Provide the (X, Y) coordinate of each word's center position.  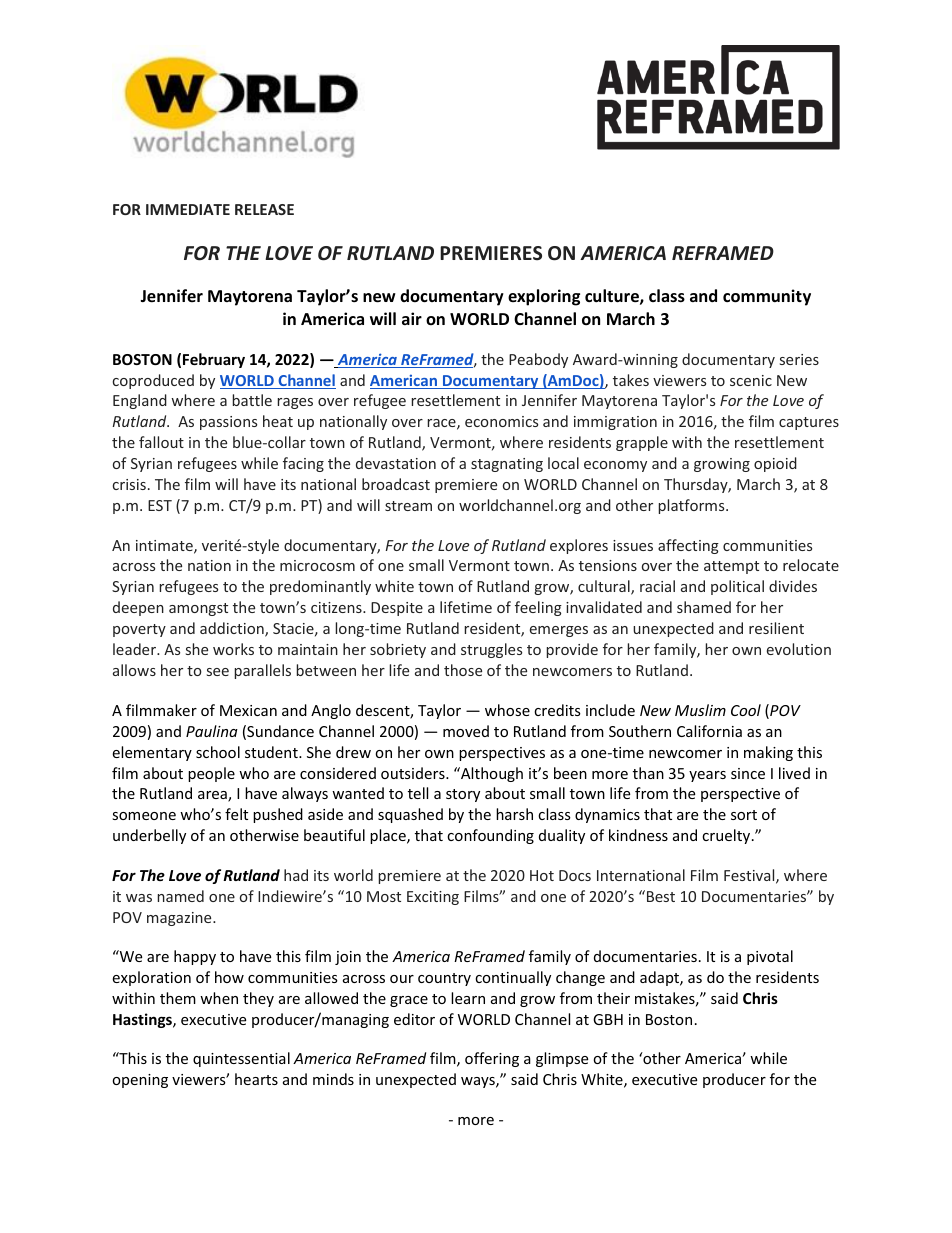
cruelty (727, 836)
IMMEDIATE (188, 209)
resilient (776, 628)
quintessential (241, 1059)
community (767, 297)
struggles (491, 650)
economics (501, 421)
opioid (775, 464)
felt (236, 814)
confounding (490, 836)
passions (228, 423)
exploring (544, 297)
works (233, 649)
